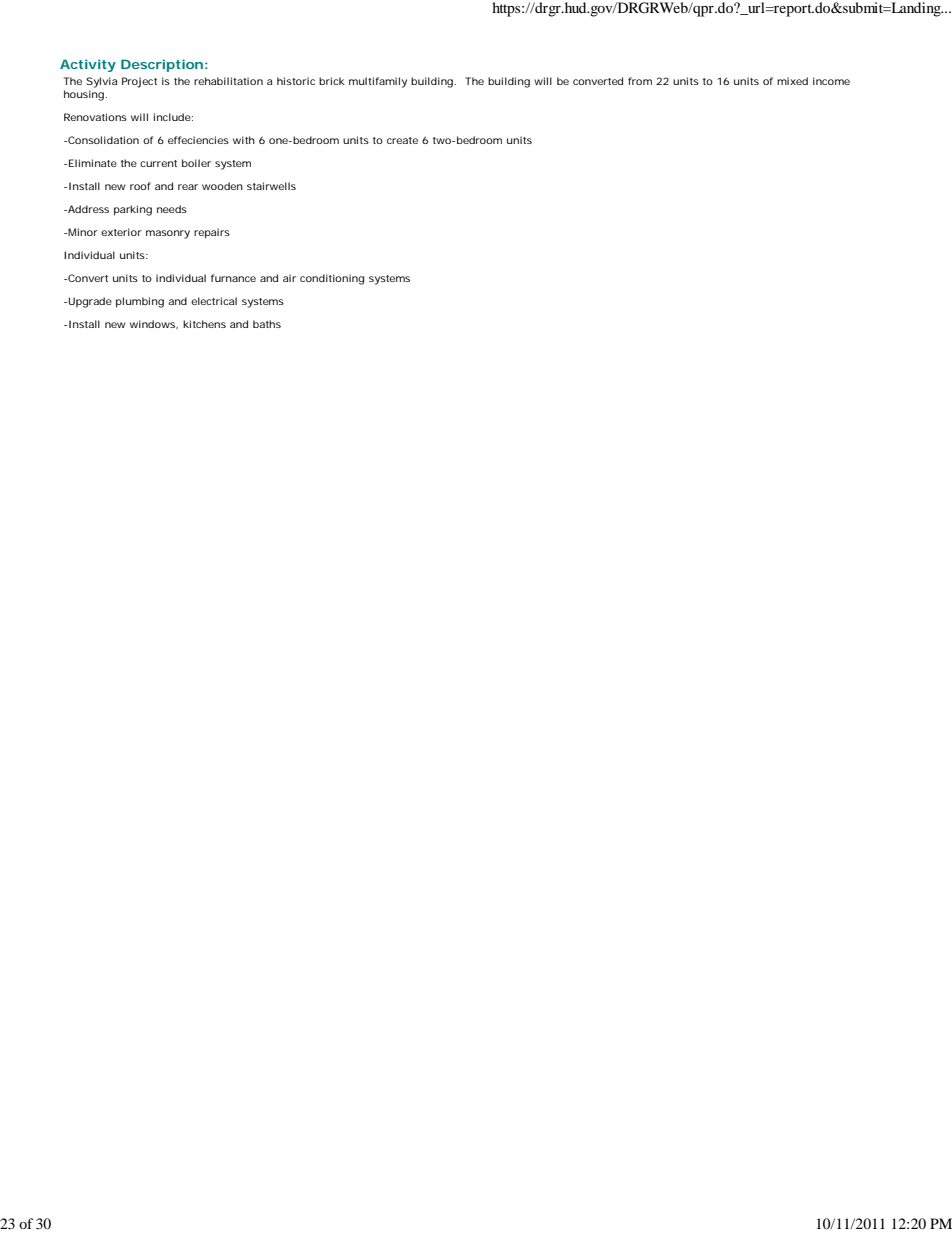  What do you see at coordinates (402, 140) in the page?
I see `create` at bounding box center [402, 140].
